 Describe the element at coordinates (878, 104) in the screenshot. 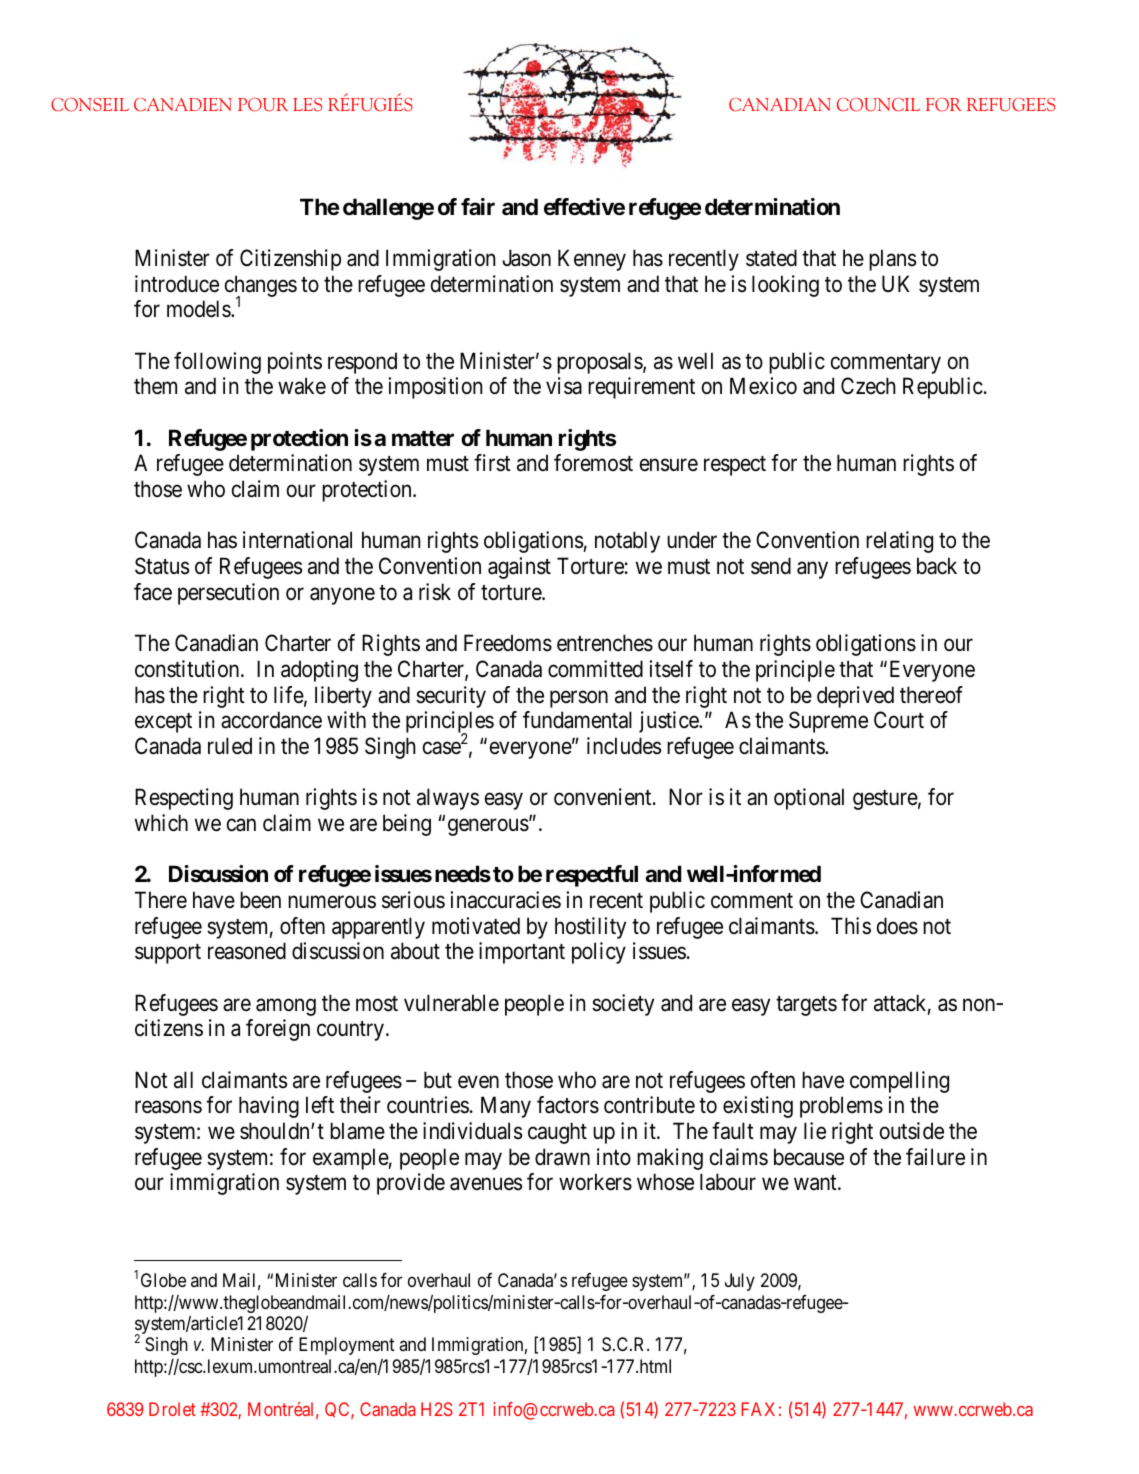

I see `COUNCIL` at that location.
